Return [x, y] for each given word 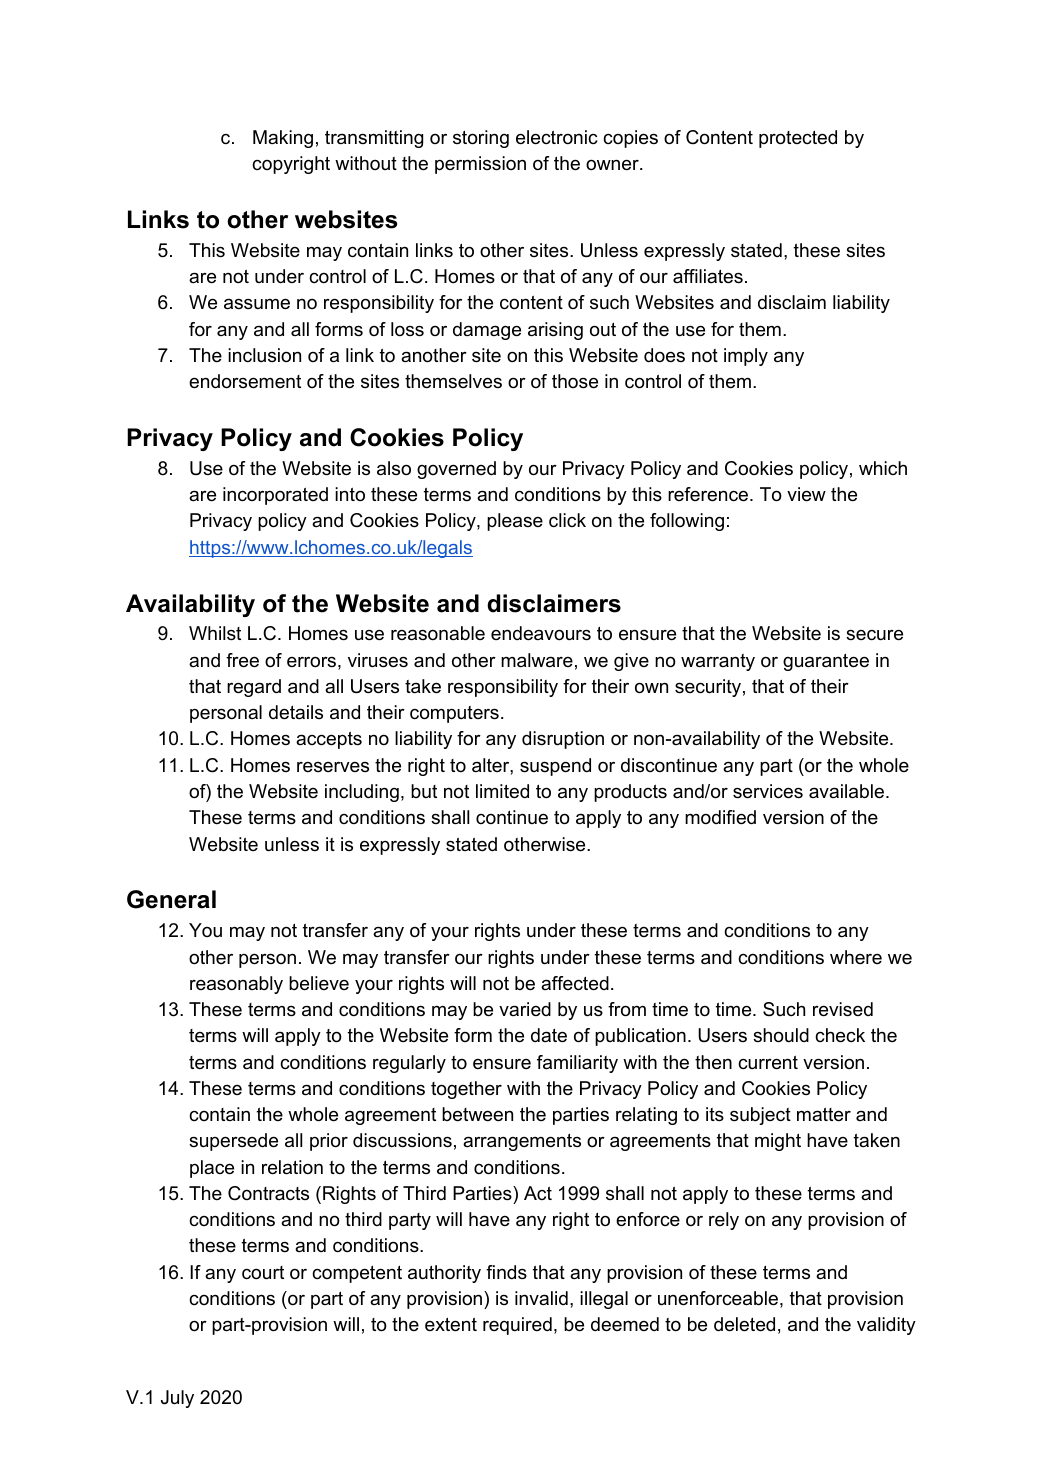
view [806, 494]
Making [283, 139]
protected [798, 139]
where [856, 957]
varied [525, 1009]
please [515, 522]
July [177, 1399]
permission [480, 165]
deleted [744, 1324]
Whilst [215, 633]
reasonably [236, 985]
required [517, 1326]
